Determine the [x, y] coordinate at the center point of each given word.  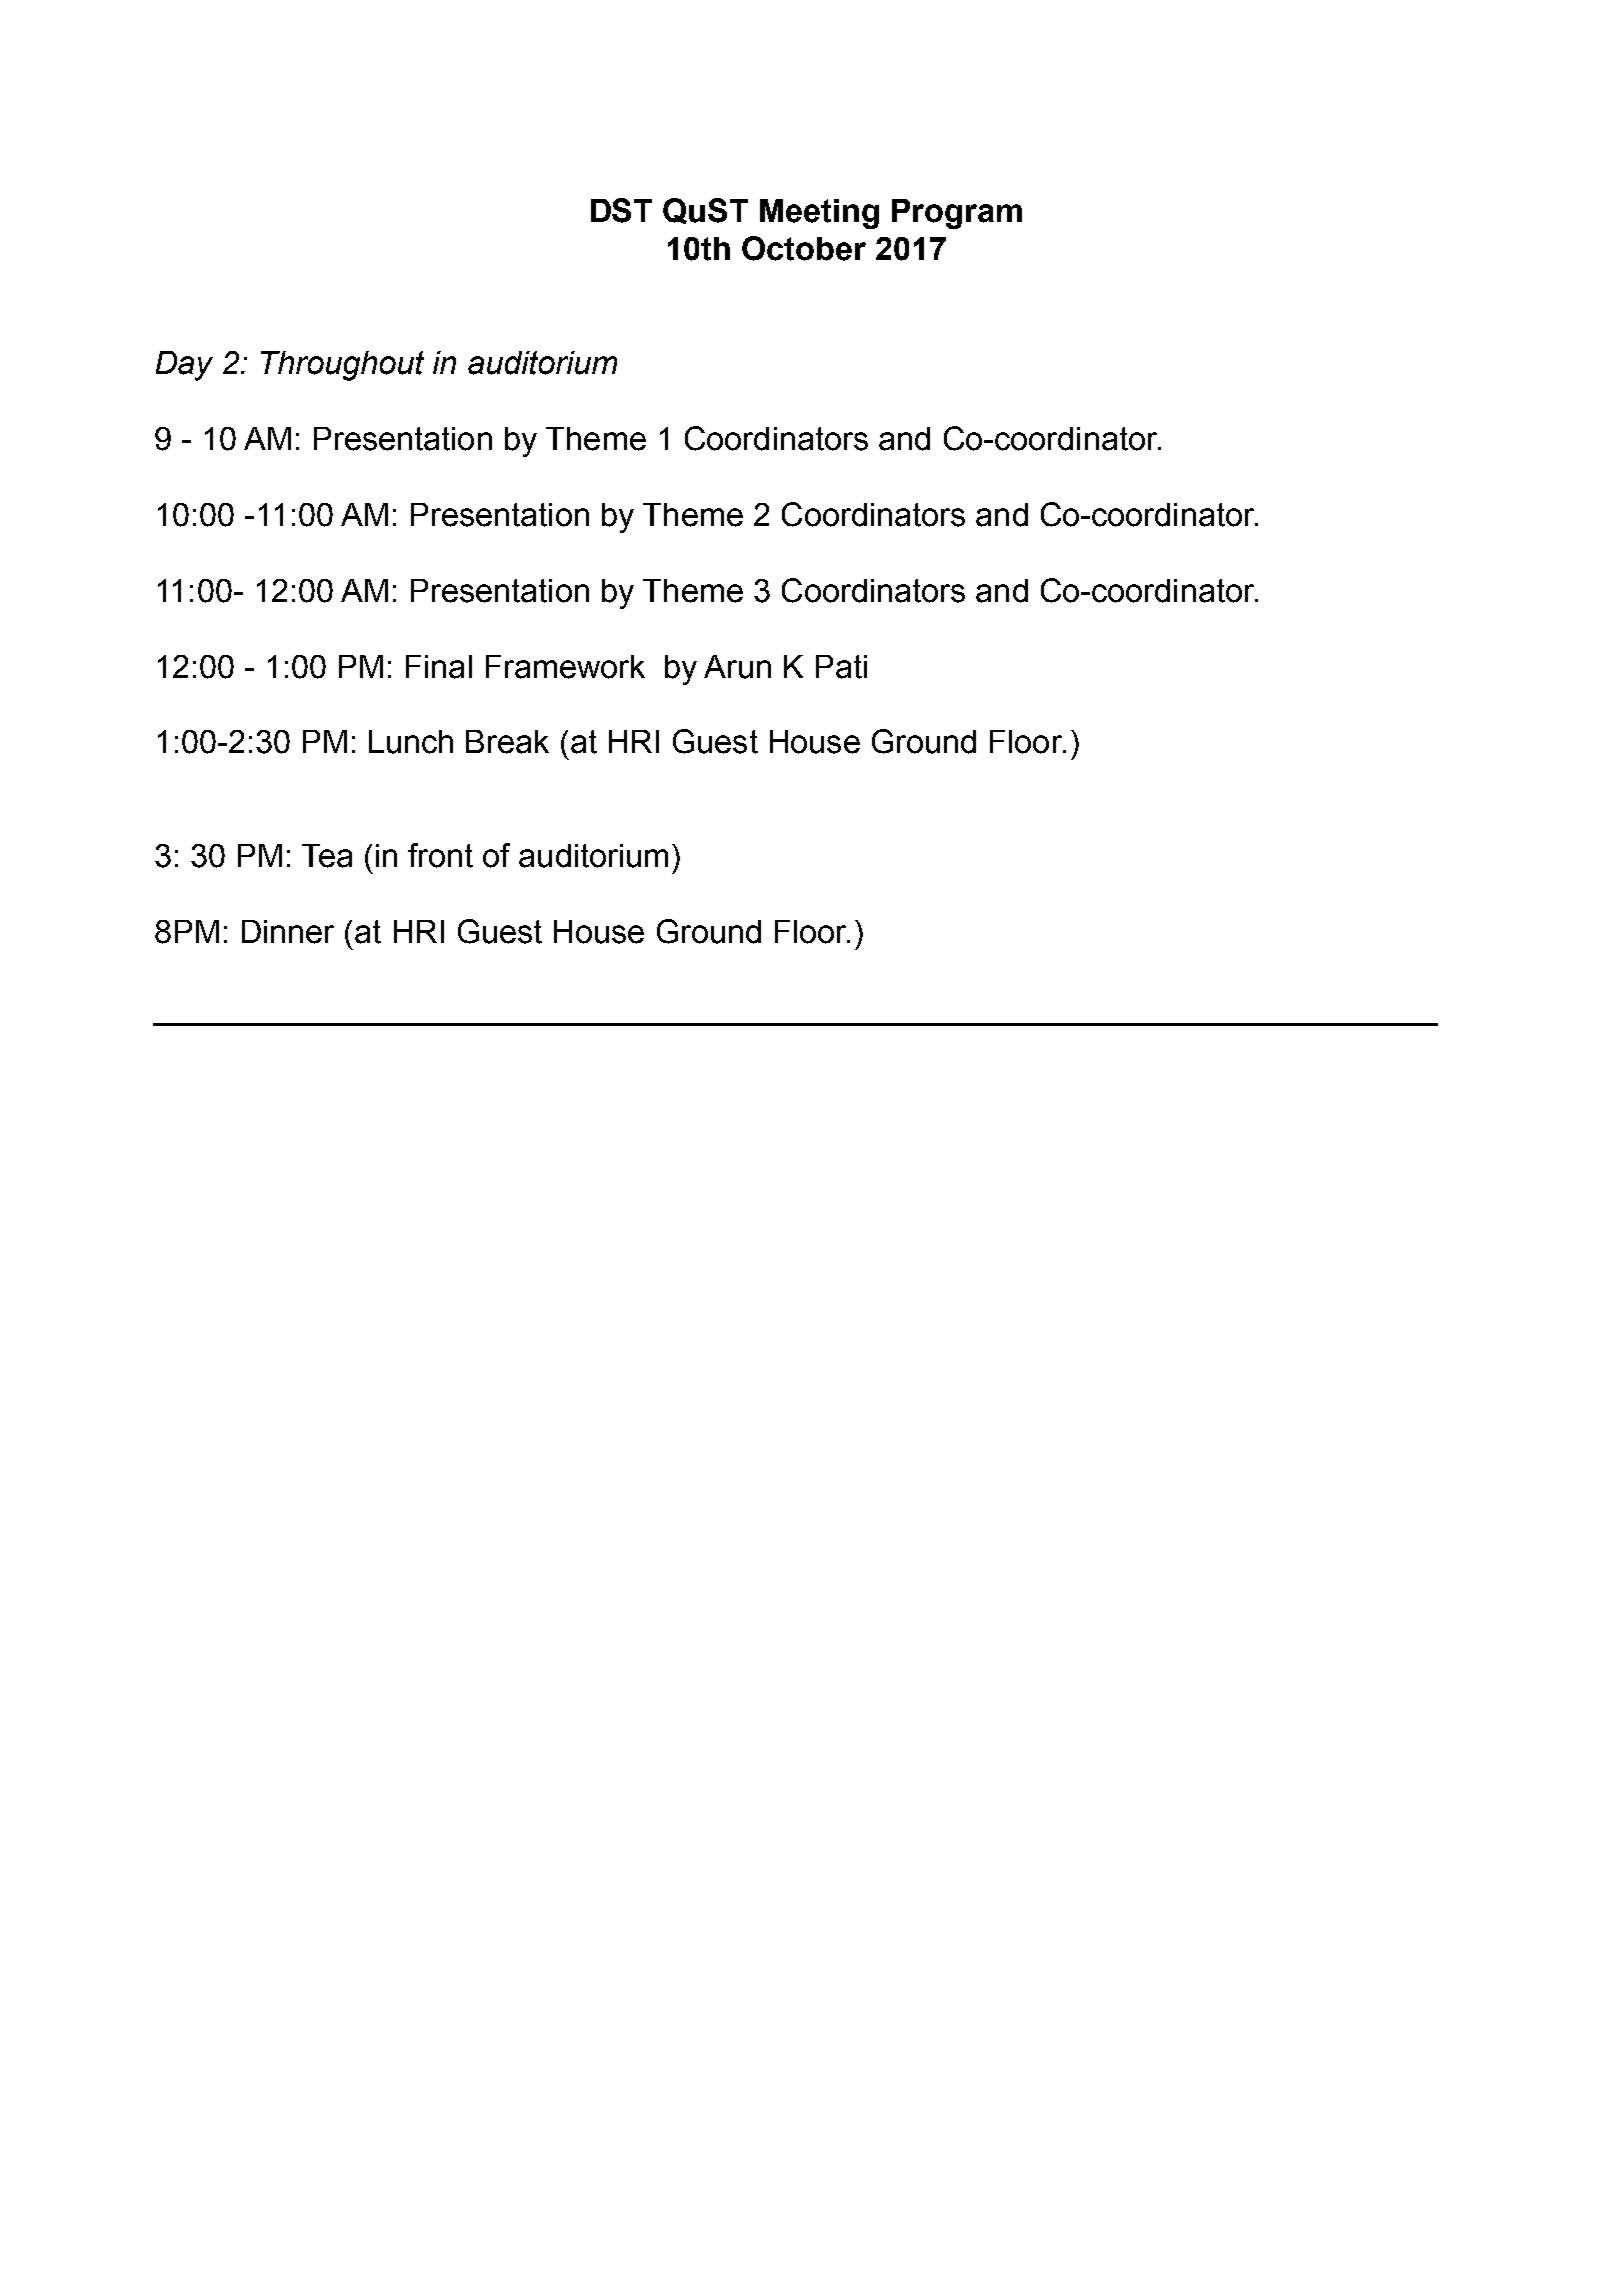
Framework [565, 667]
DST [621, 210]
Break [507, 742]
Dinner [288, 932]
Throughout [342, 366]
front [440, 855]
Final [439, 667]
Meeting [819, 214]
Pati [841, 667]
